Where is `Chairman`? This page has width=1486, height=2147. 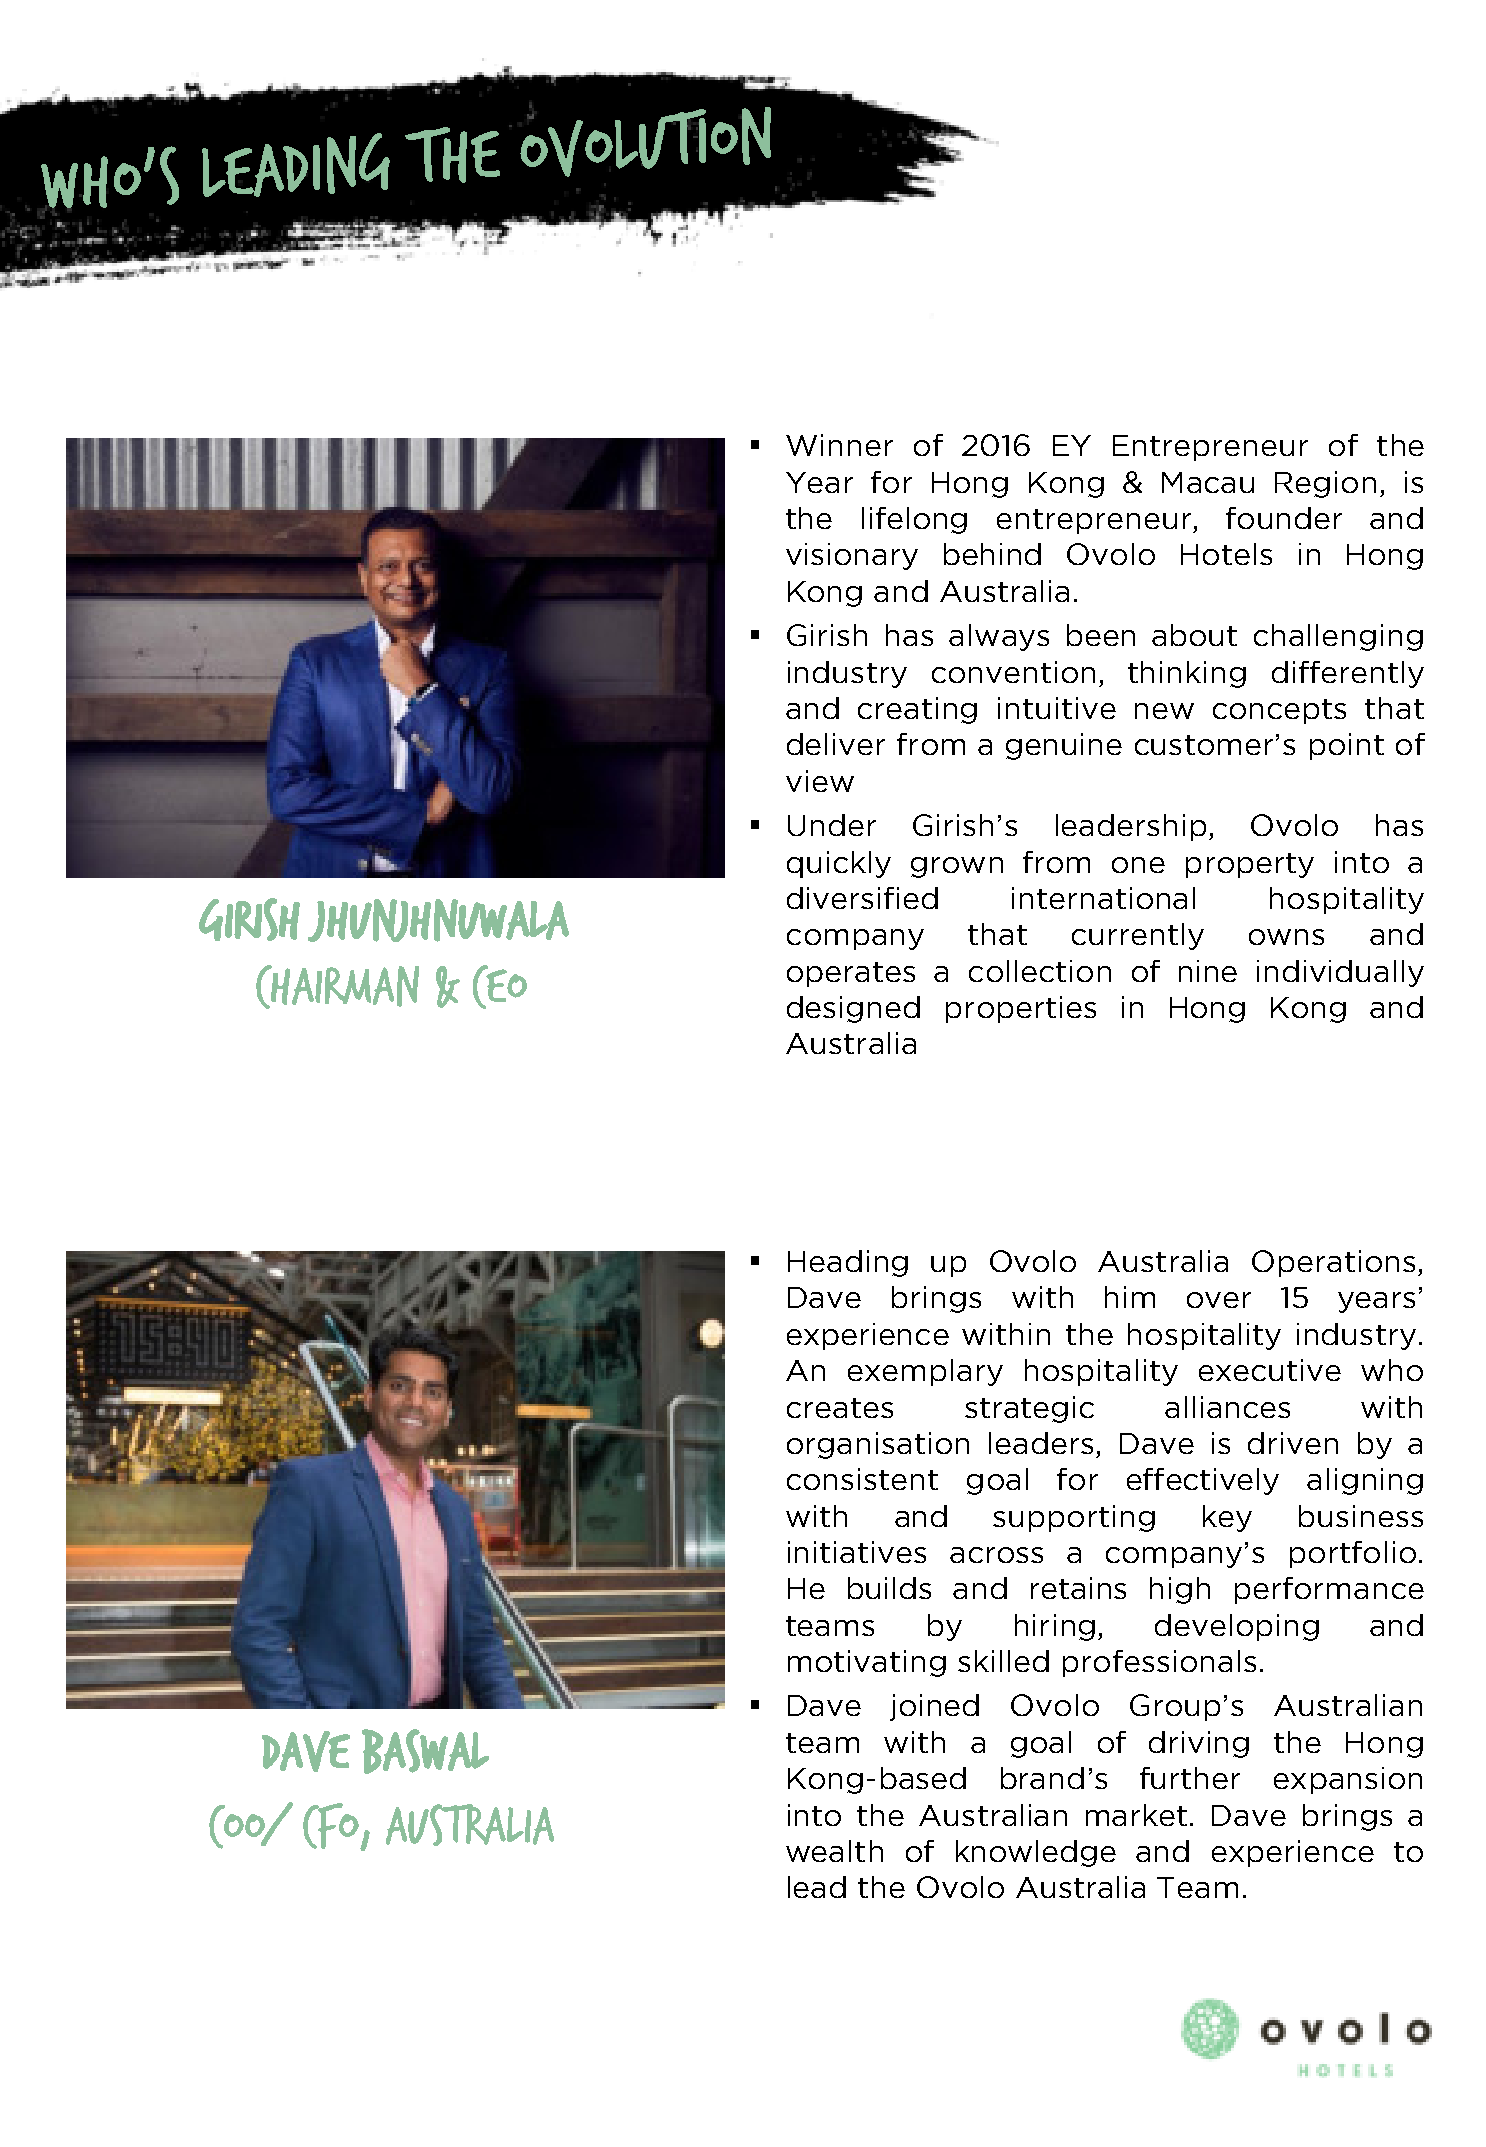 Chairman is located at coordinates (337, 987).
